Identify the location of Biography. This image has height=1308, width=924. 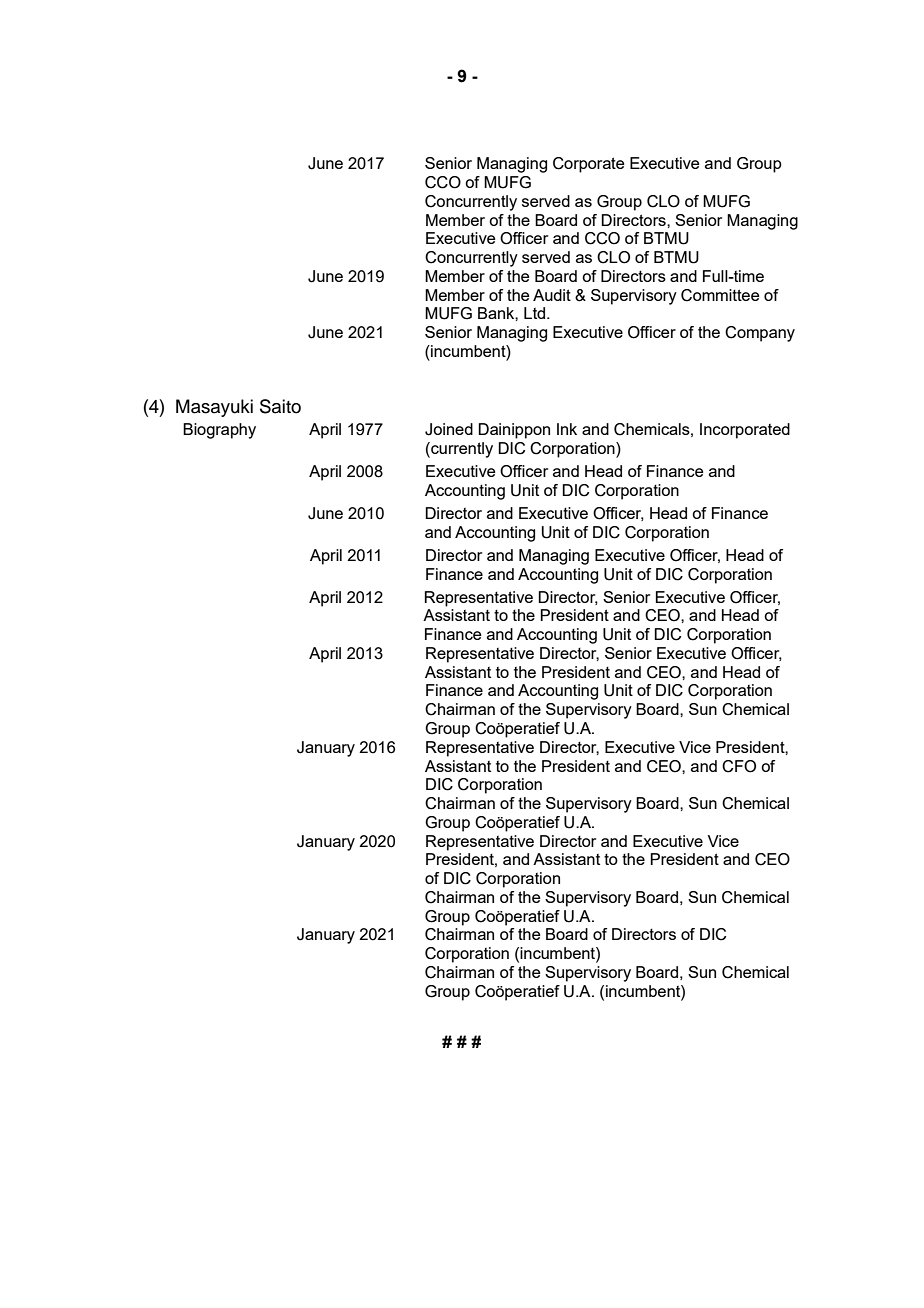
(219, 431).
